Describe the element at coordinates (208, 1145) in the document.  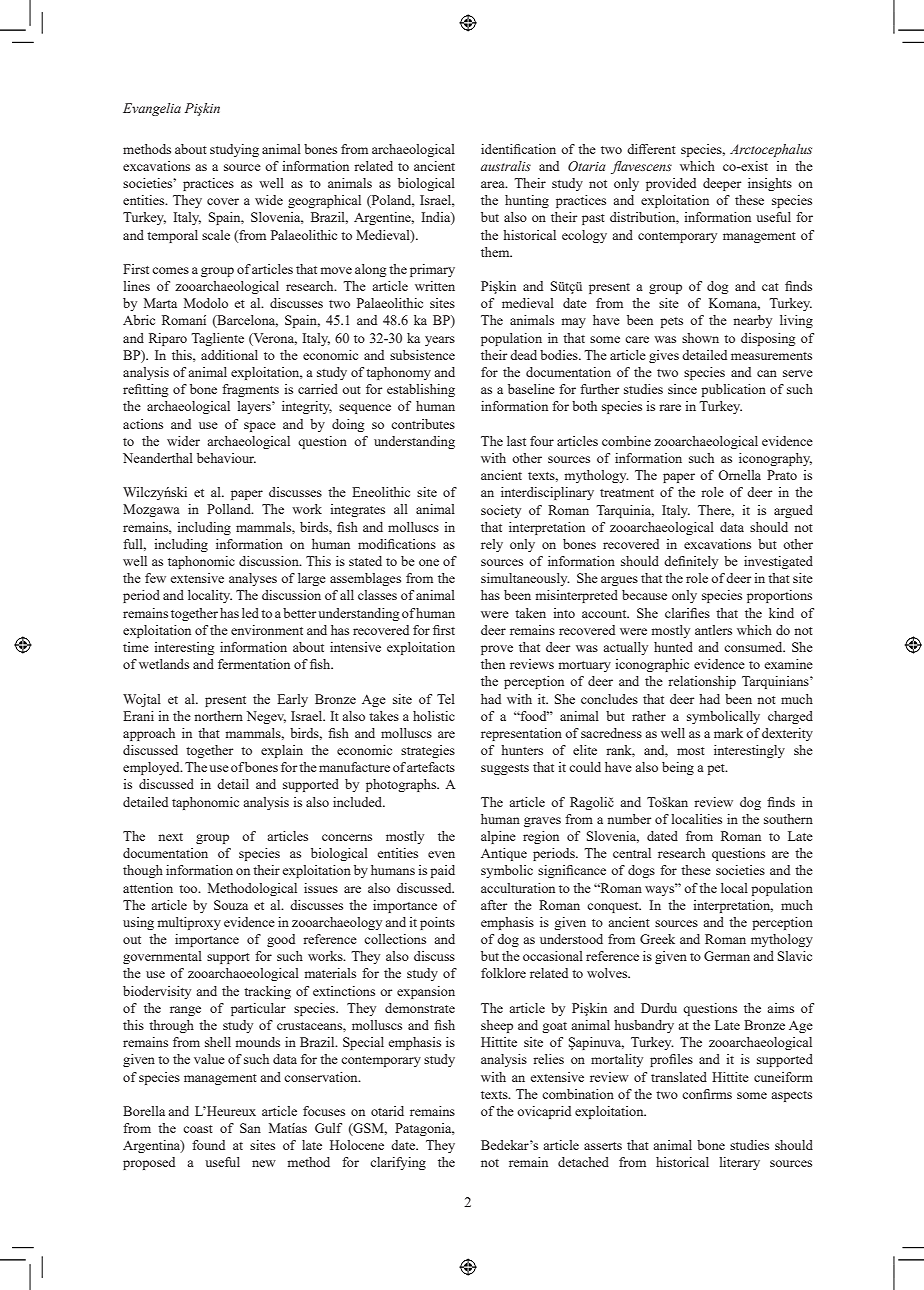
I see `found` at that location.
